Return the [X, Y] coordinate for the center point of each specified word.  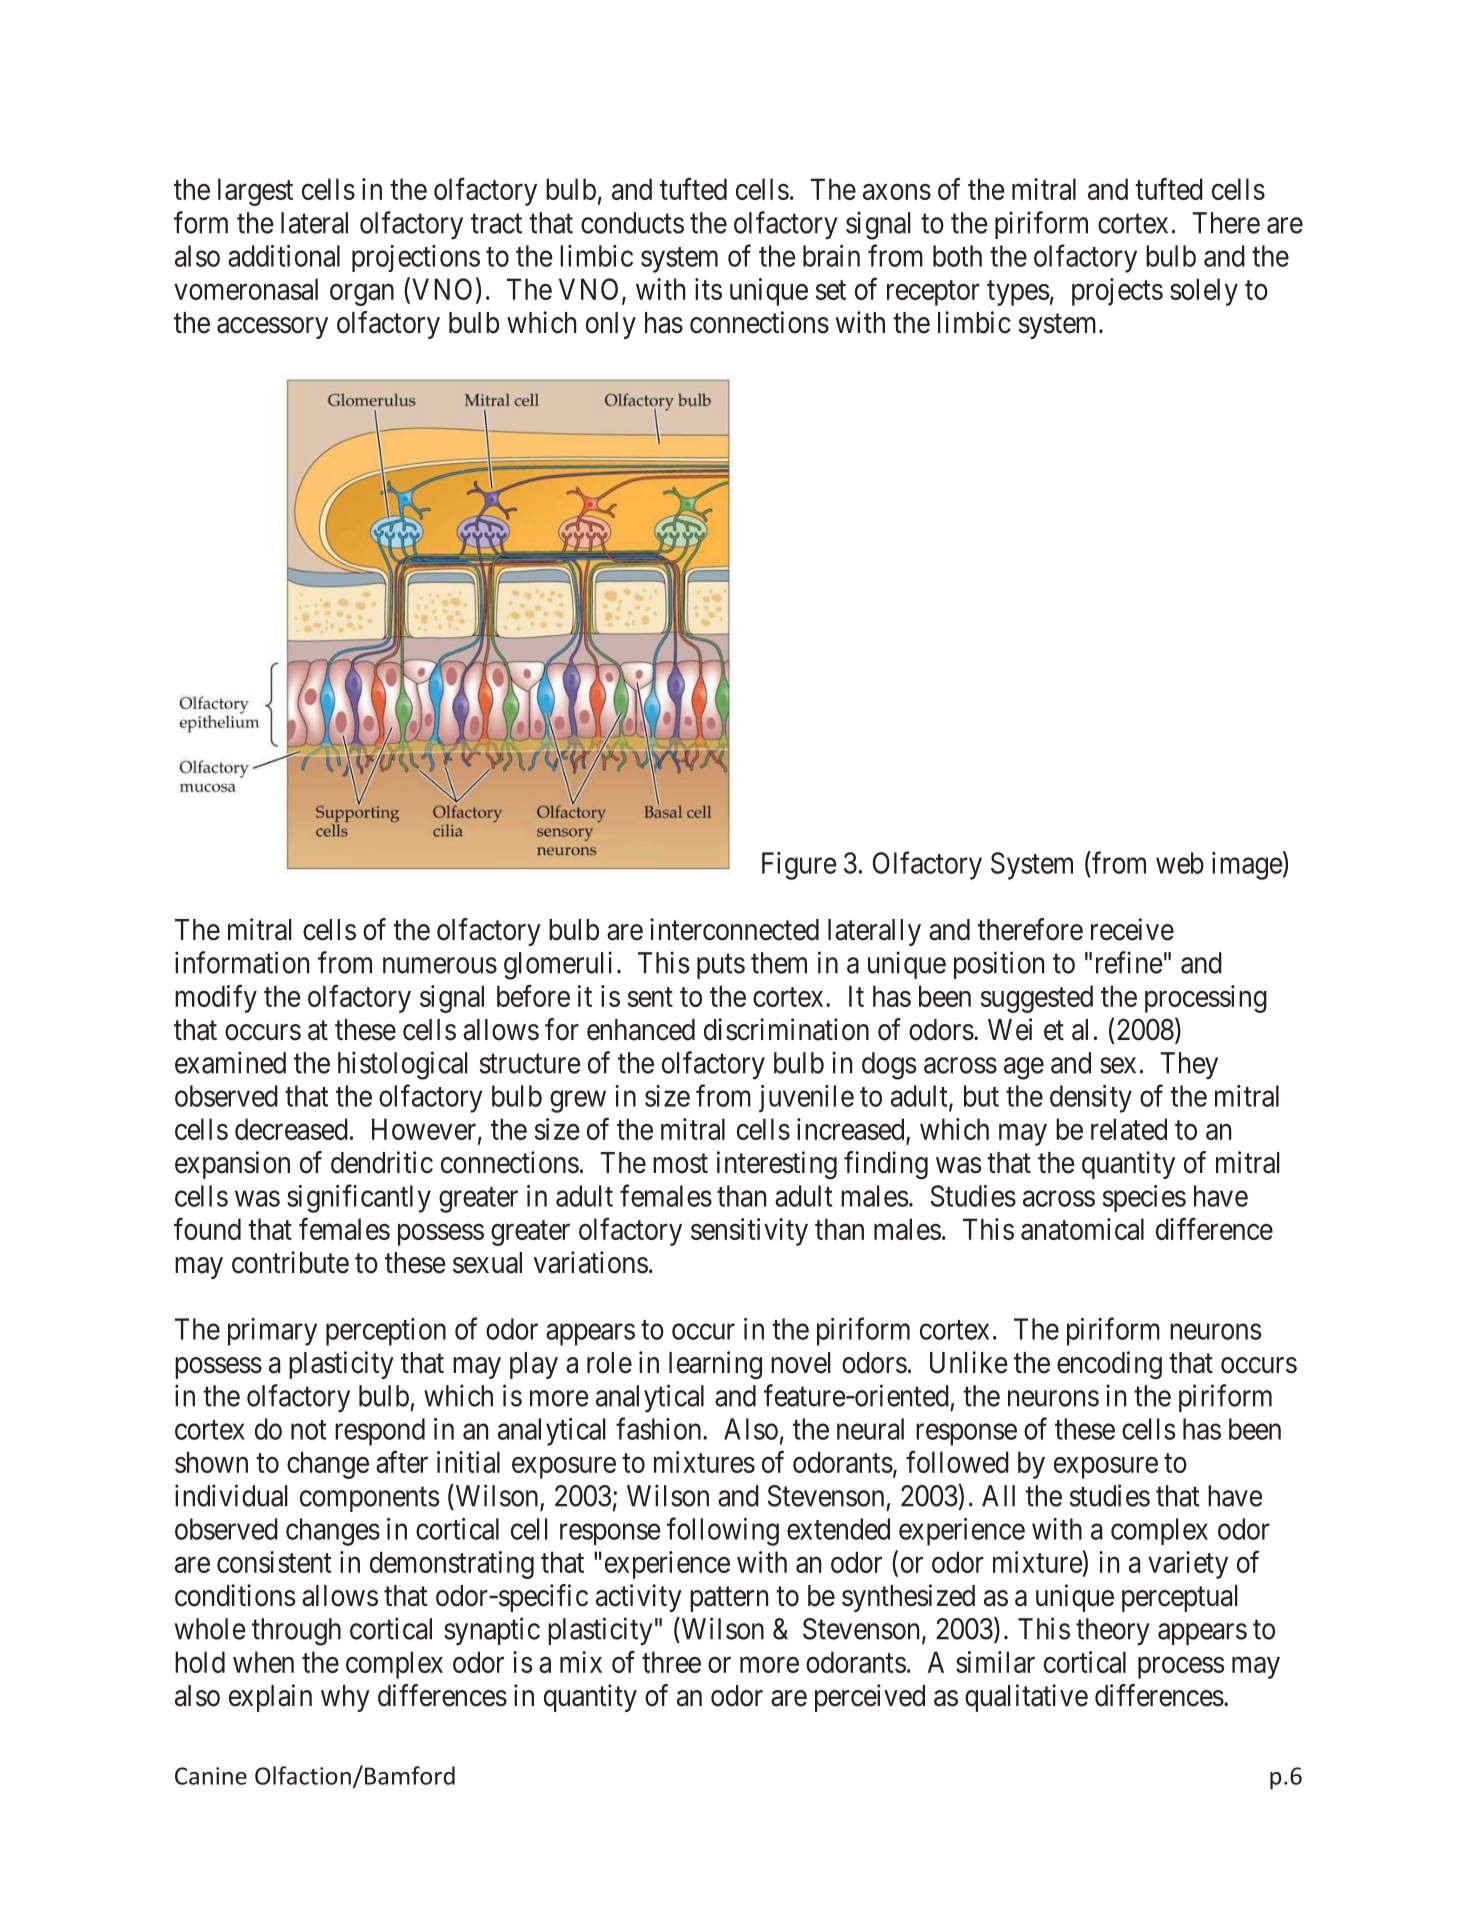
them [779, 963]
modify [216, 998]
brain [831, 256]
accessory [272, 328]
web [1180, 863]
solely [1204, 292]
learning [715, 1365]
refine [1129, 962]
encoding [1109, 1365]
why [345, 1698]
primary [272, 1332]
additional [284, 256]
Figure [799, 866]
